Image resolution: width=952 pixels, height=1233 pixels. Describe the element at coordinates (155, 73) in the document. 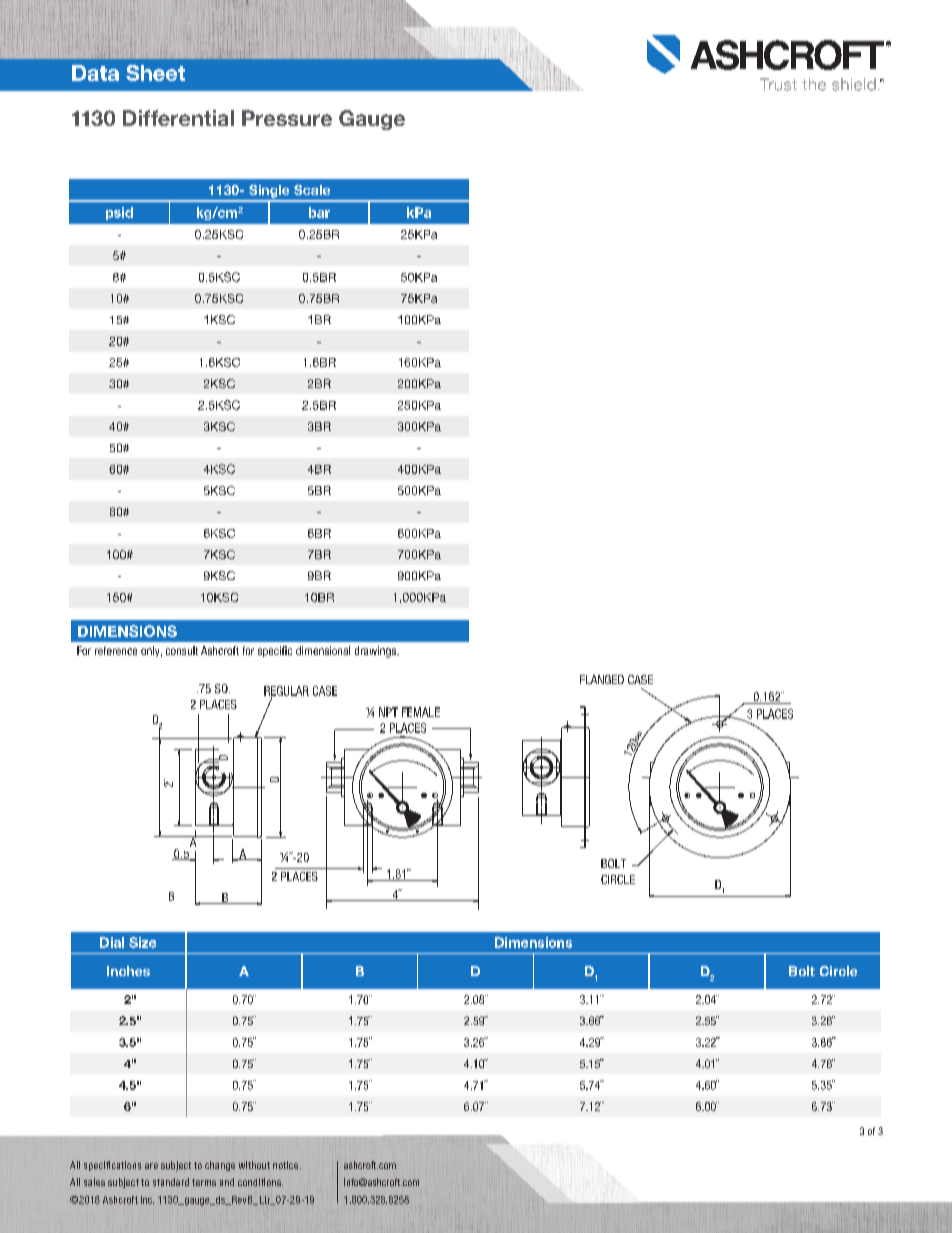

I see `Sheet` at that location.
